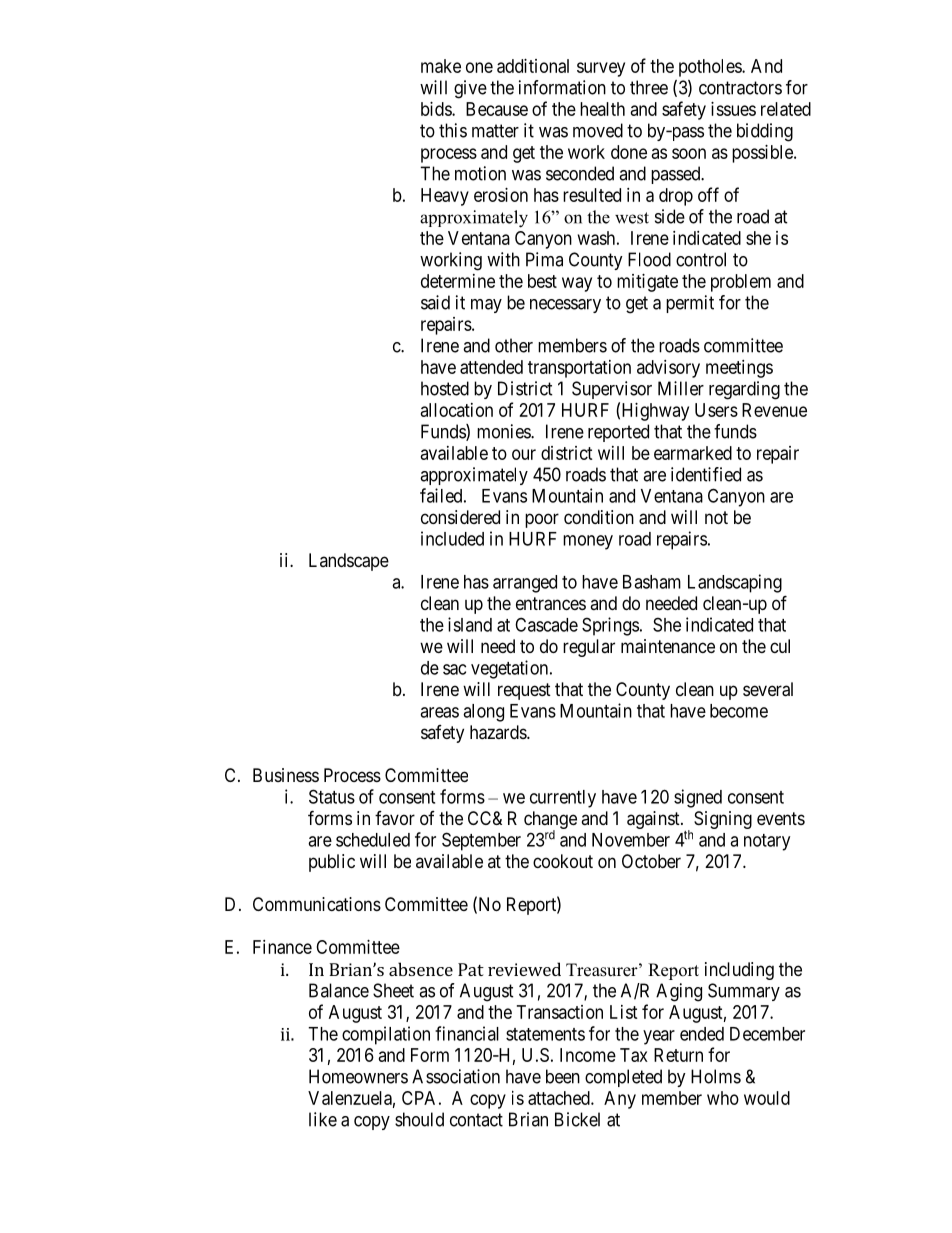  I want to click on issues, so click(733, 109).
